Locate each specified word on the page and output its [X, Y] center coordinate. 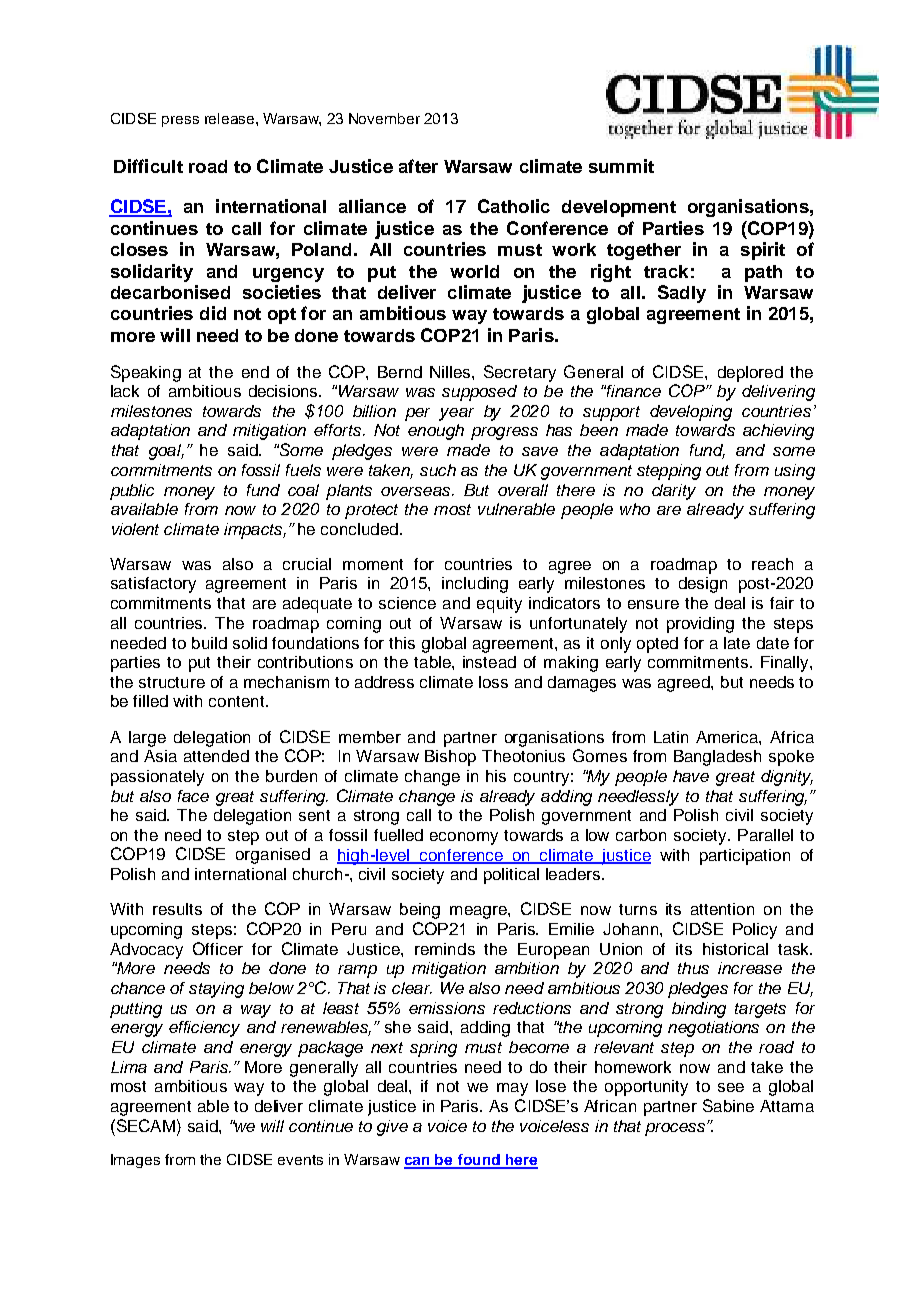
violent [135, 529]
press [180, 121]
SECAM [146, 1125]
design [703, 585]
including [475, 585]
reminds [445, 949]
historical [735, 949]
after [418, 166]
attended [216, 756]
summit [621, 166]
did [213, 313]
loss [493, 682]
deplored [750, 374]
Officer [218, 948]
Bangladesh [717, 758]
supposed [479, 393]
